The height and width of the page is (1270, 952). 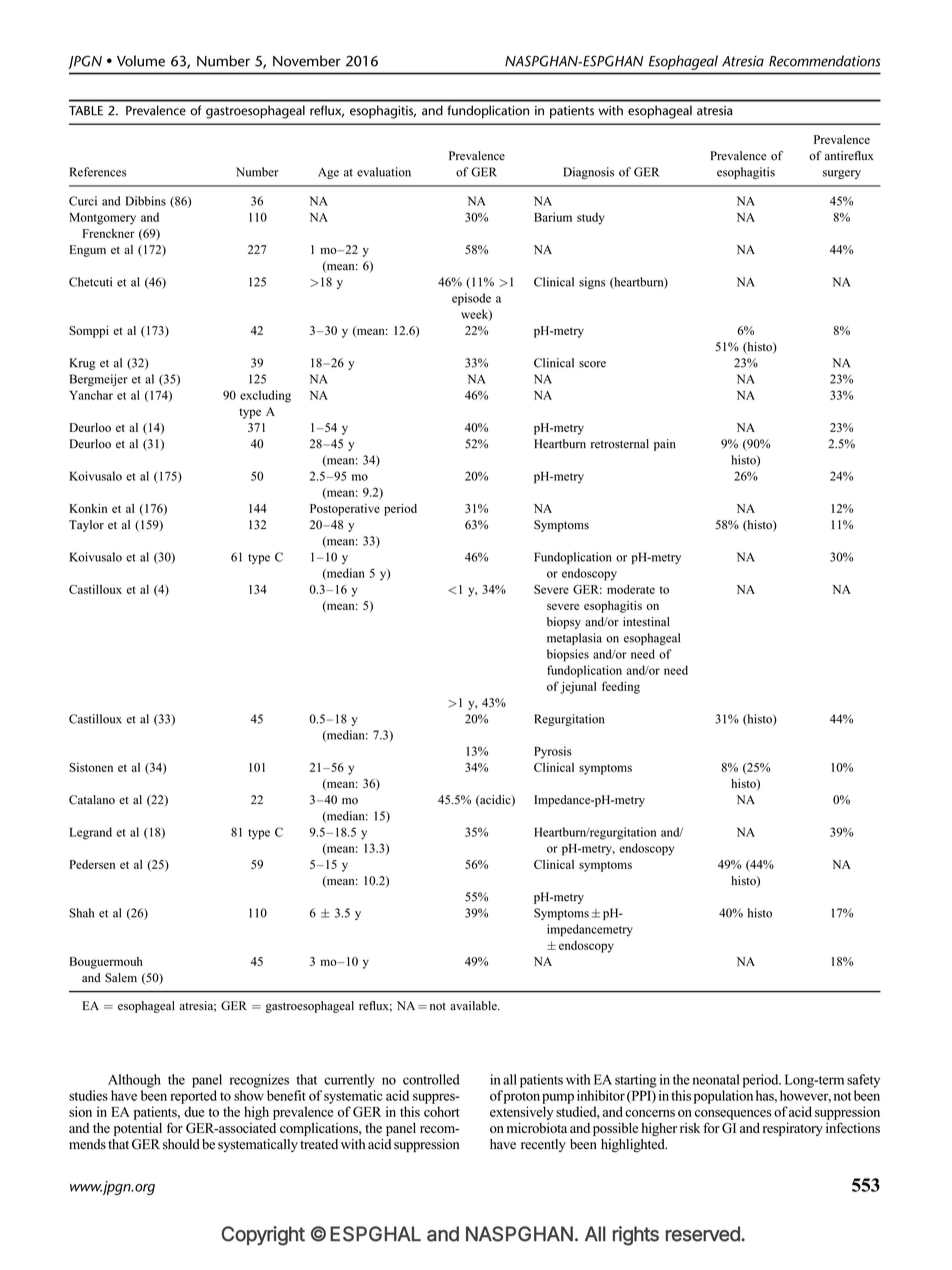 I want to click on episode, so click(x=471, y=299).
